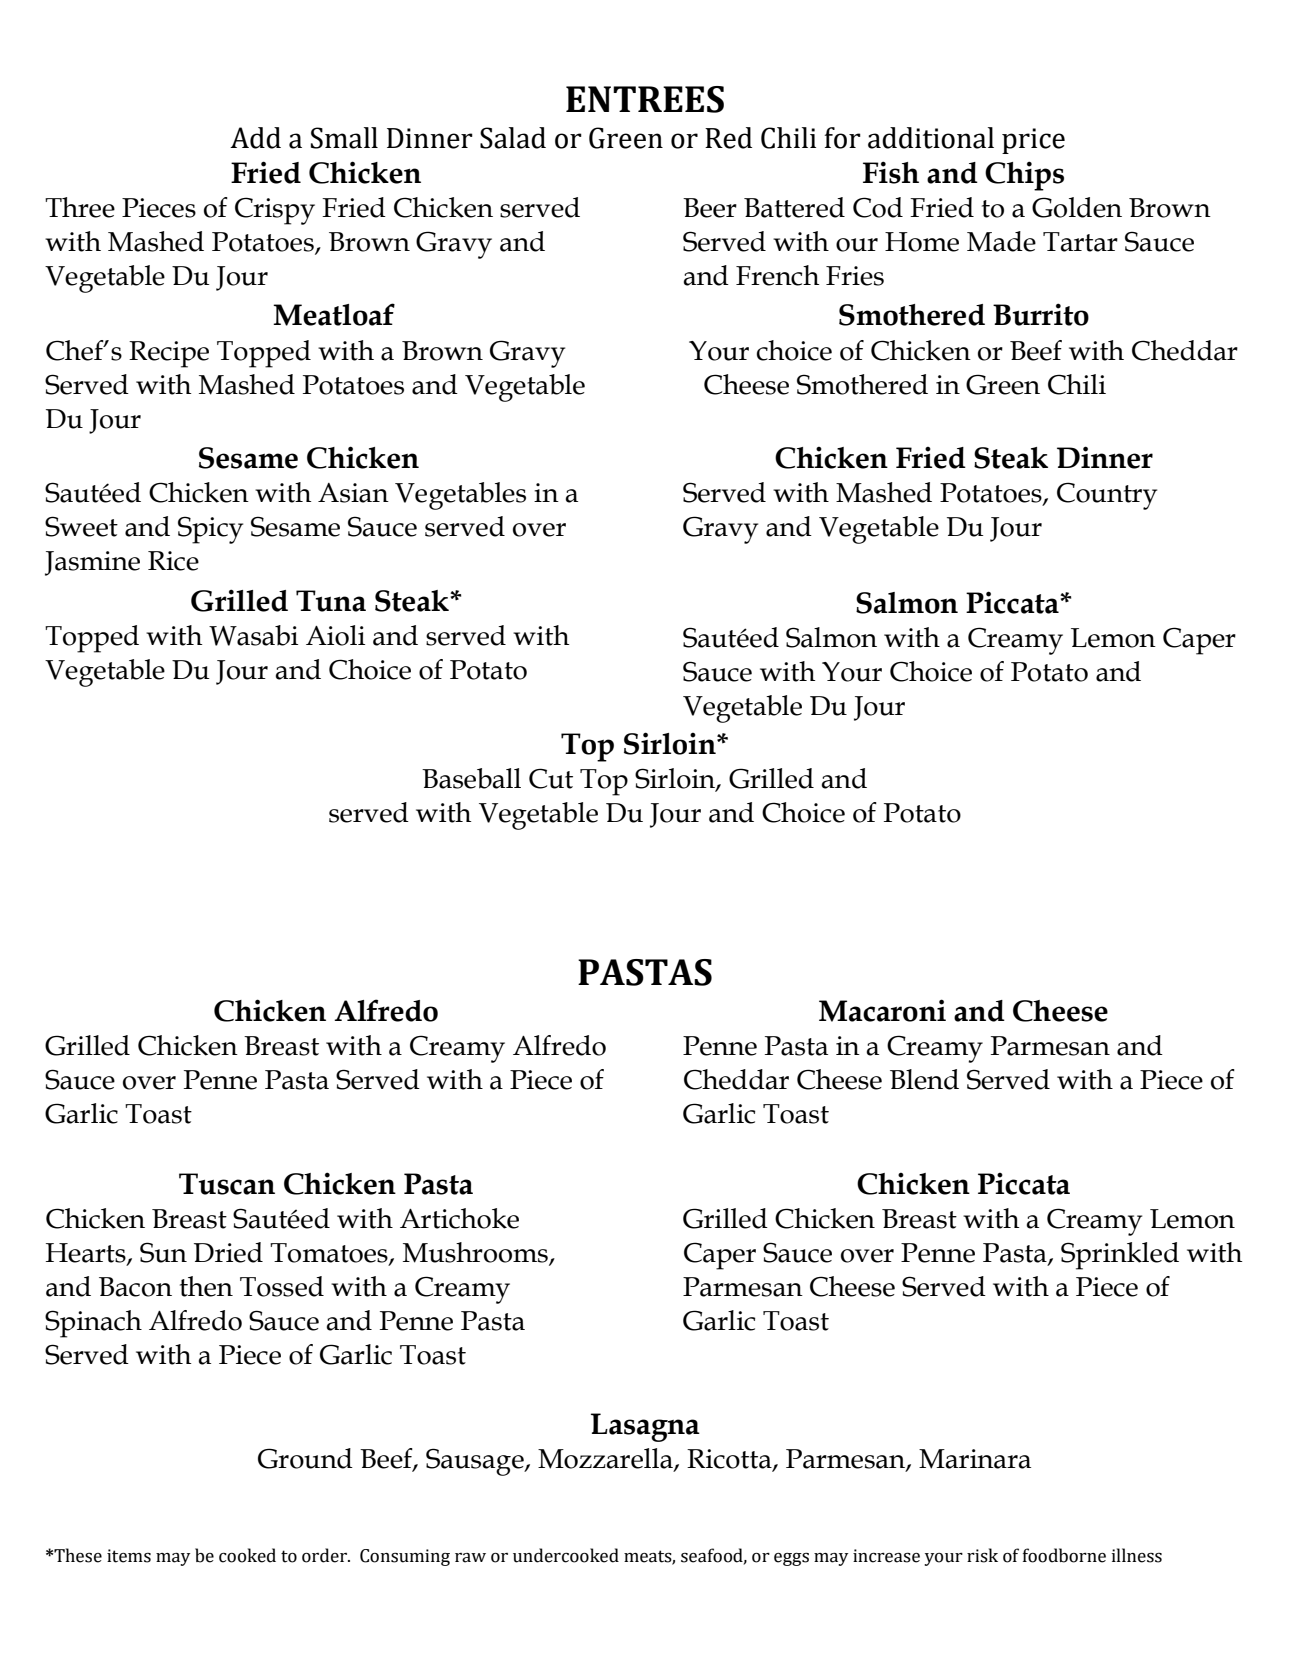  What do you see at coordinates (210, 530) in the image?
I see `Spicy` at bounding box center [210, 530].
